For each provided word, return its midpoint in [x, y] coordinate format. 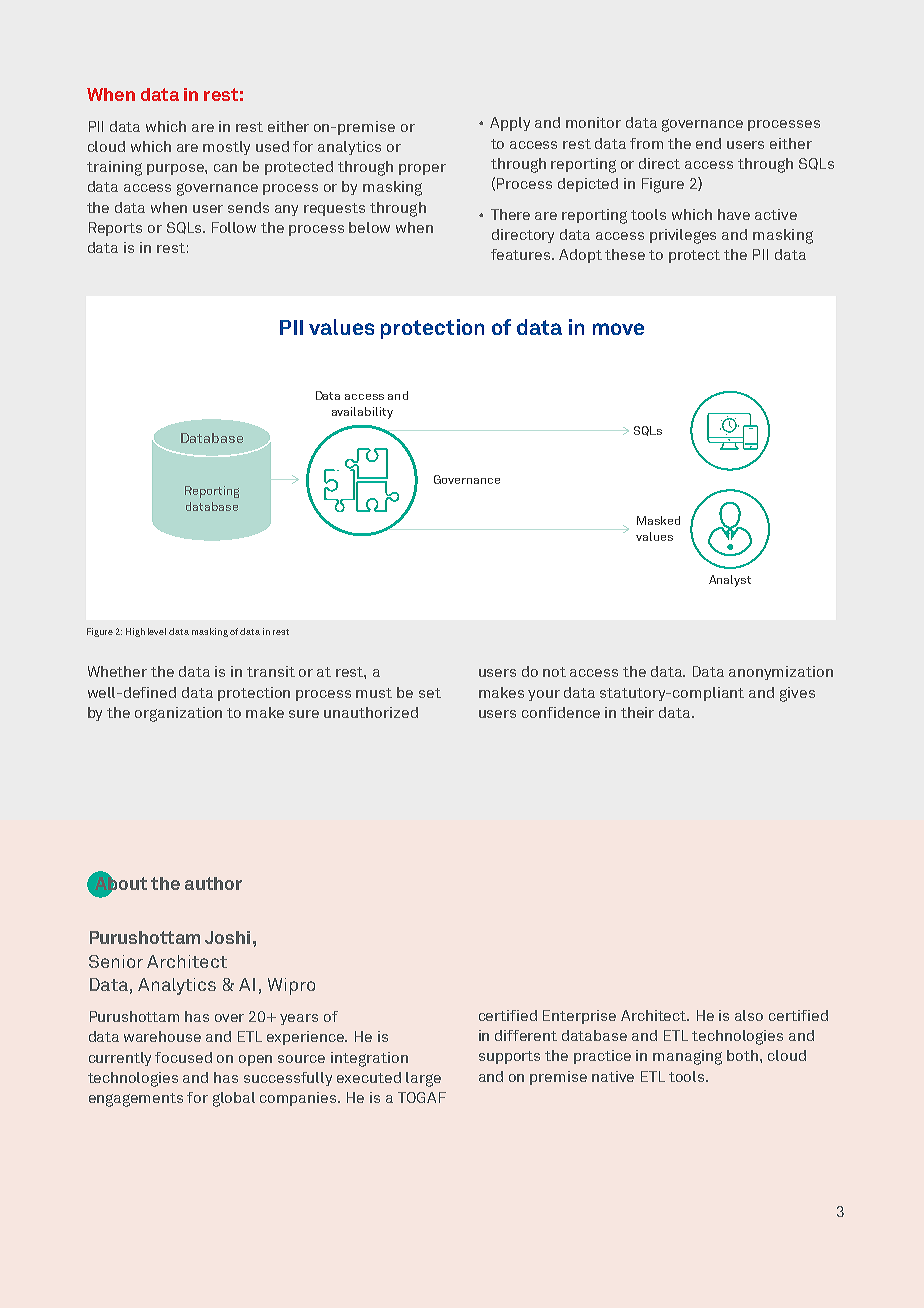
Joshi [227, 937]
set [430, 693]
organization [178, 714]
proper [422, 169]
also [749, 1015]
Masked [658, 520]
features [522, 254]
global [234, 1099]
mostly [226, 148]
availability [362, 413]
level [157, 631]
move [618, 329]
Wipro [291, 986]
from [646, 143]
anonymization [781, 673]
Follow [234, 227]
